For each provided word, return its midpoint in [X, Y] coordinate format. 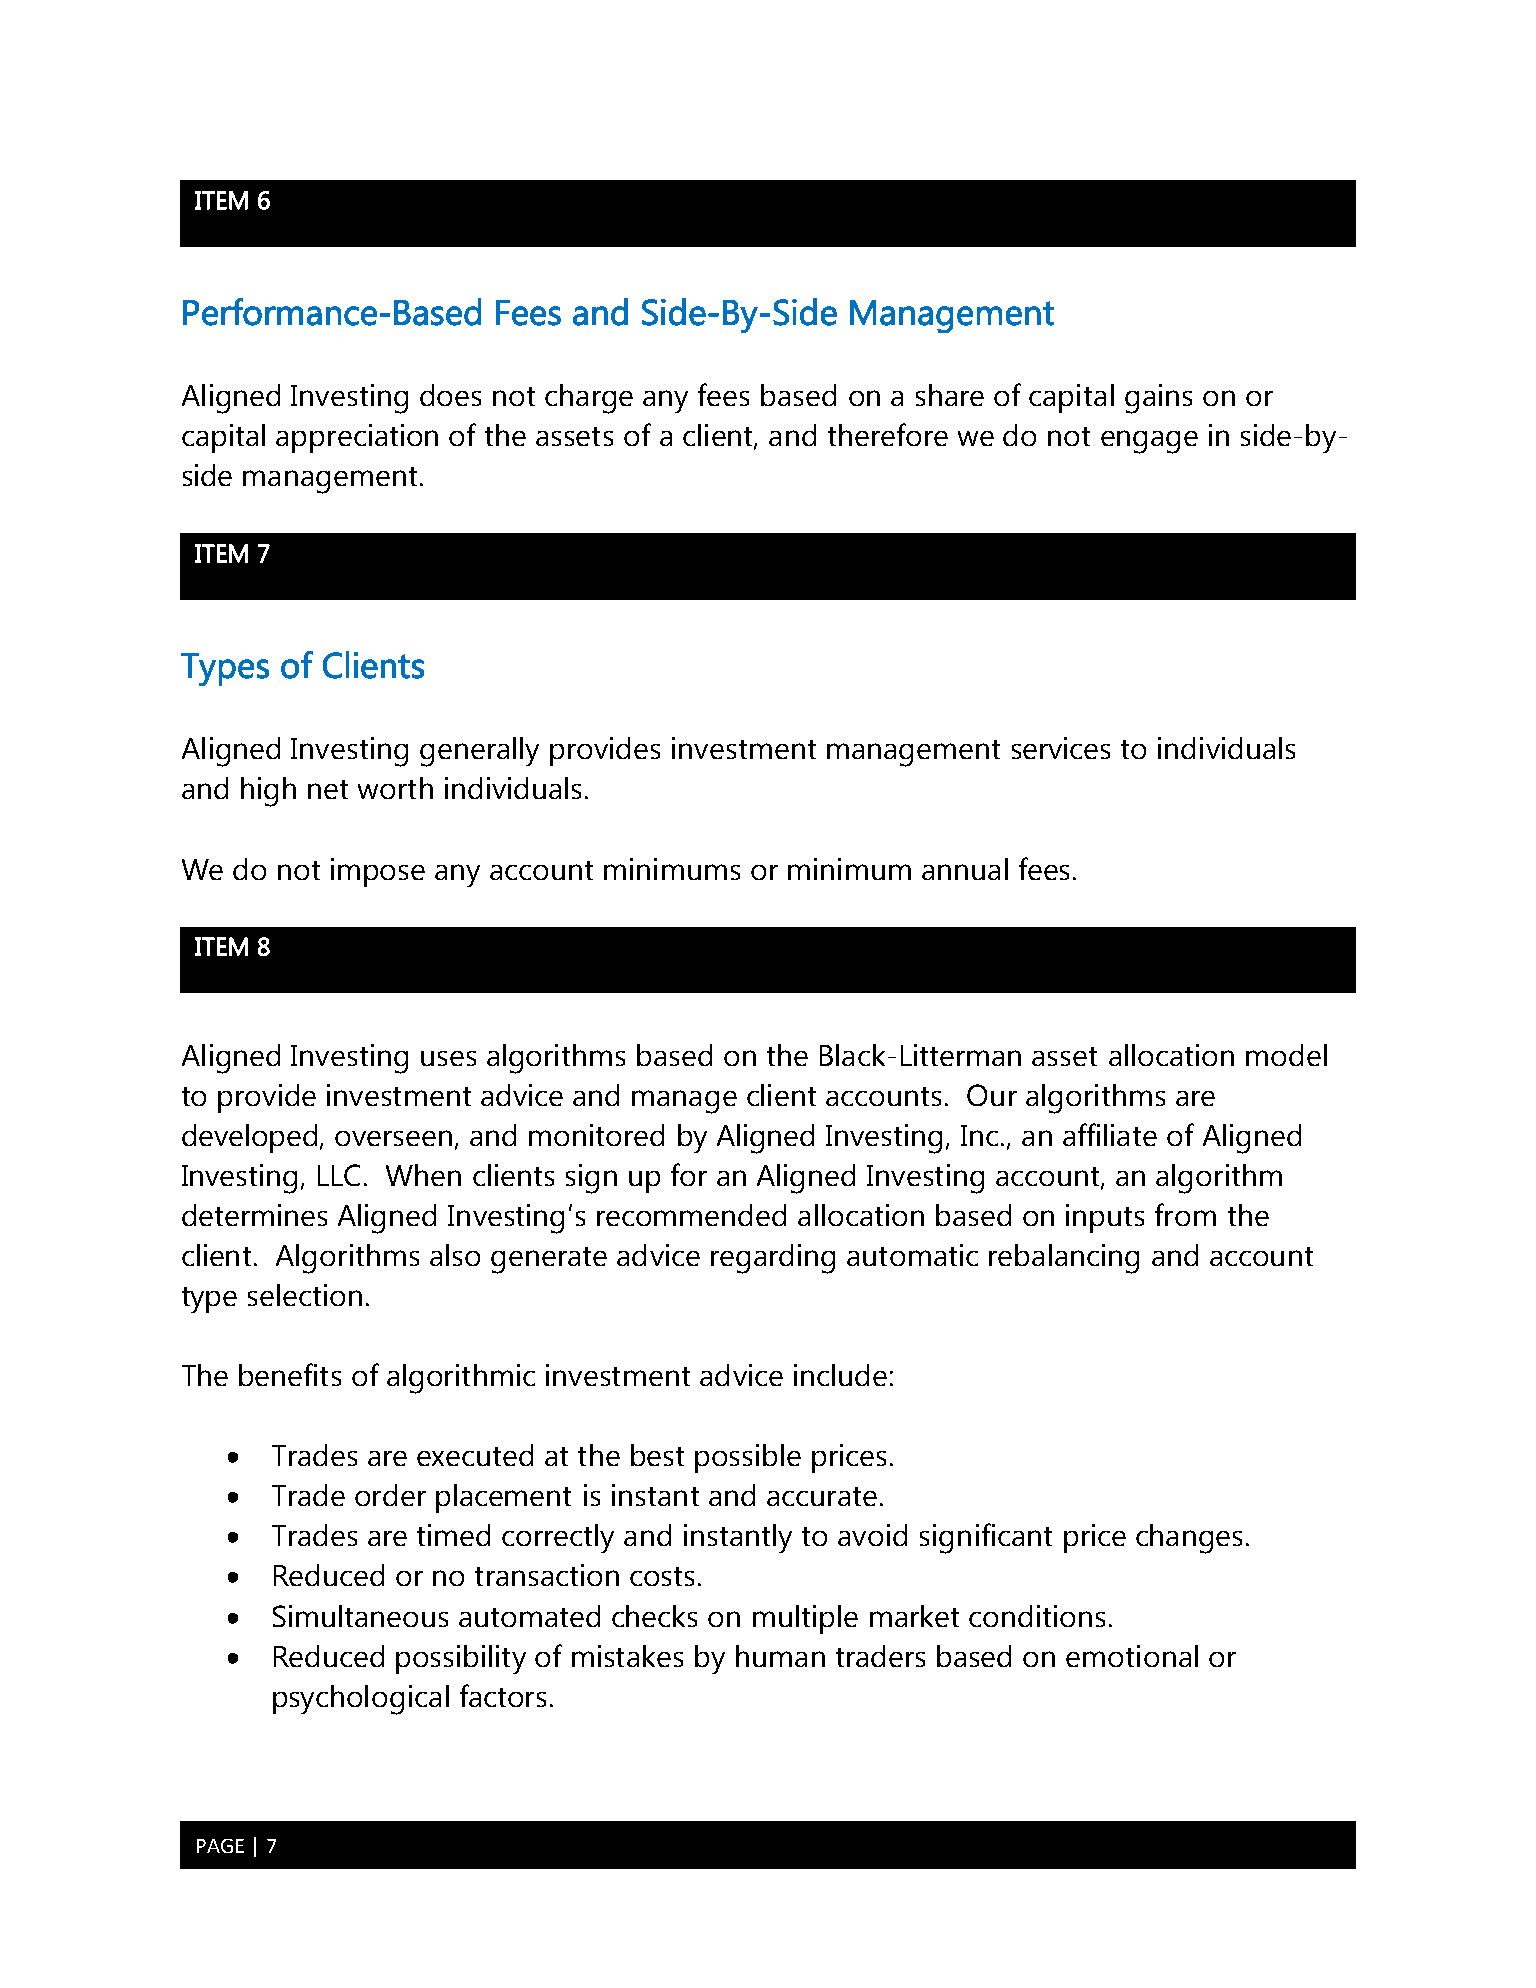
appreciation [357, 438]
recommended [691, 1215]
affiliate [1110, 1134]
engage [1149, 442]
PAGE [220, 1846]
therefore [888, 434]
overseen [393, 1138]
